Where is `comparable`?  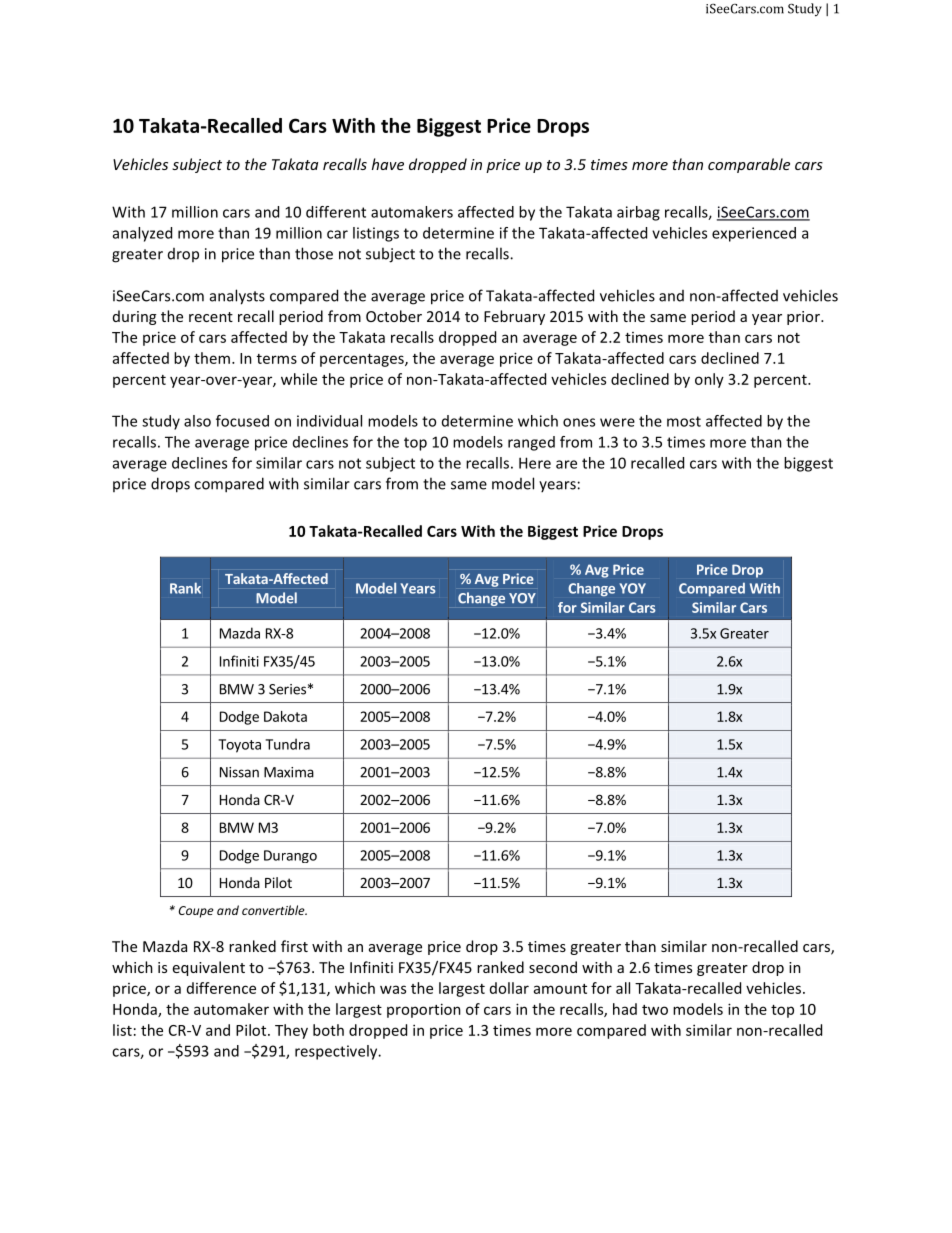 comparable is located at coordinates (749, 165).
